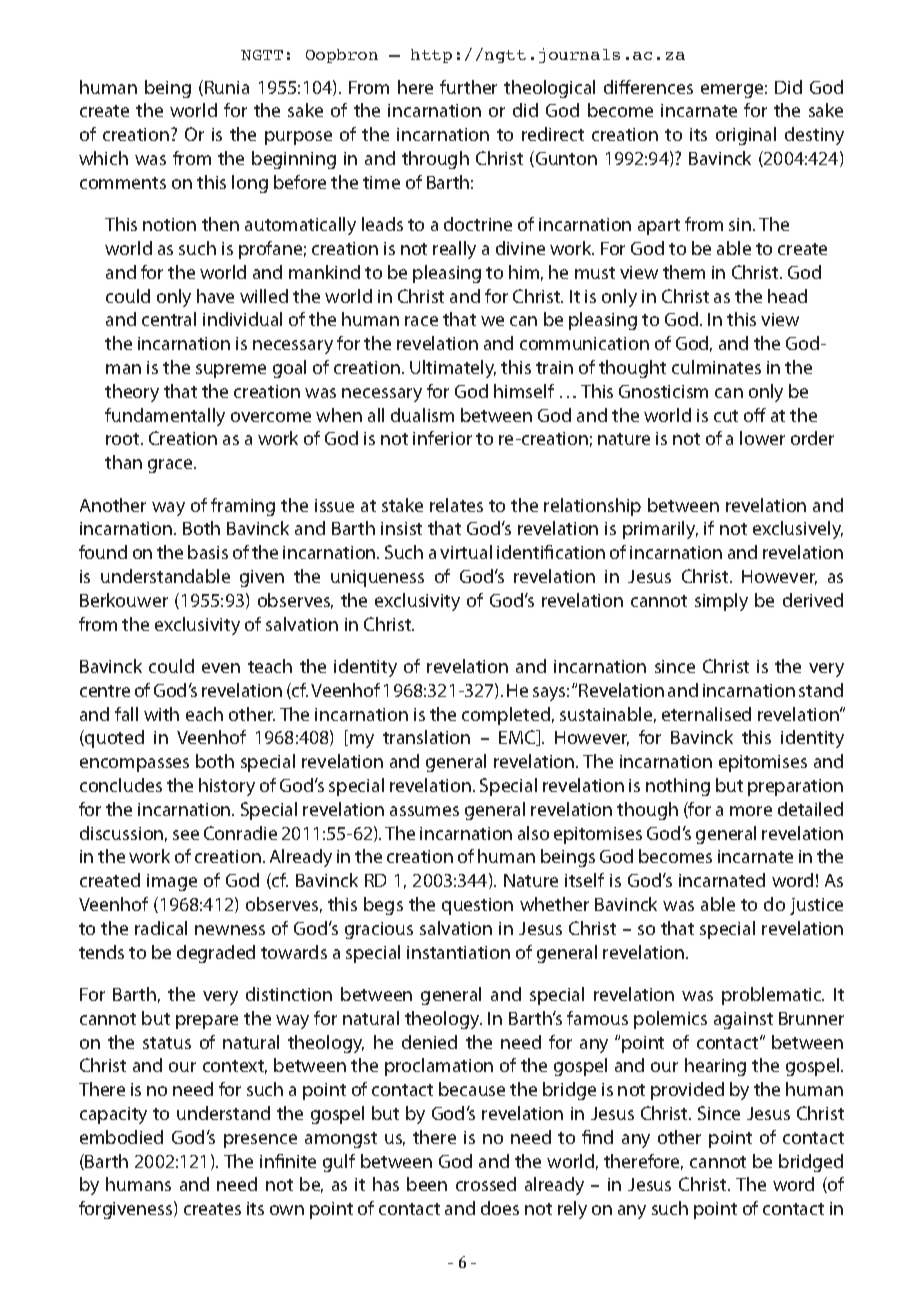 The height and width of the screenshot is (1311, 924). I want to click on more, so click(751, 811).
